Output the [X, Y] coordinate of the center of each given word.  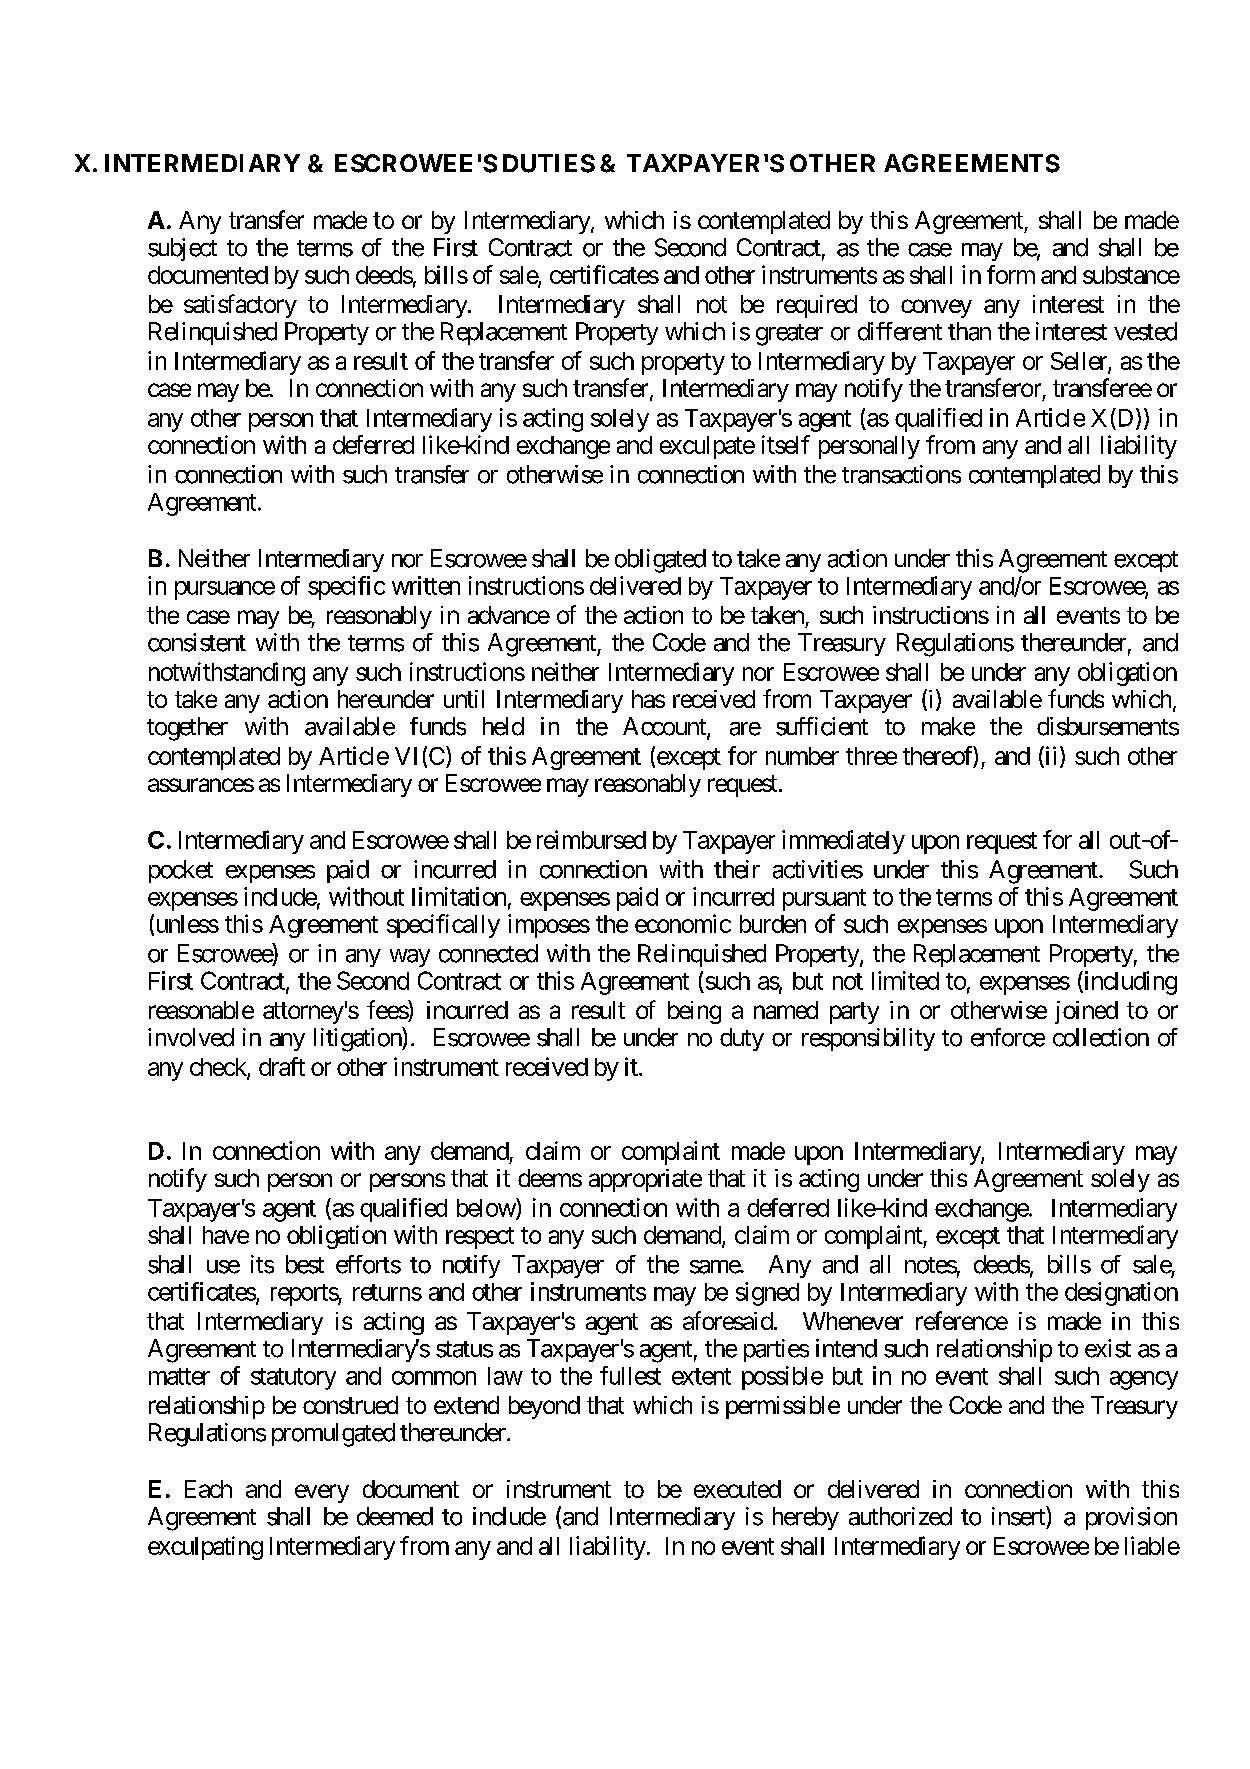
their [737, 869]
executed [737, 1489]
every [322, 1493]
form [1011, 274]
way [410, 958]
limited [905, 980]
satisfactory [240, 306]
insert [1019, 1516]
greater [789, 335]
